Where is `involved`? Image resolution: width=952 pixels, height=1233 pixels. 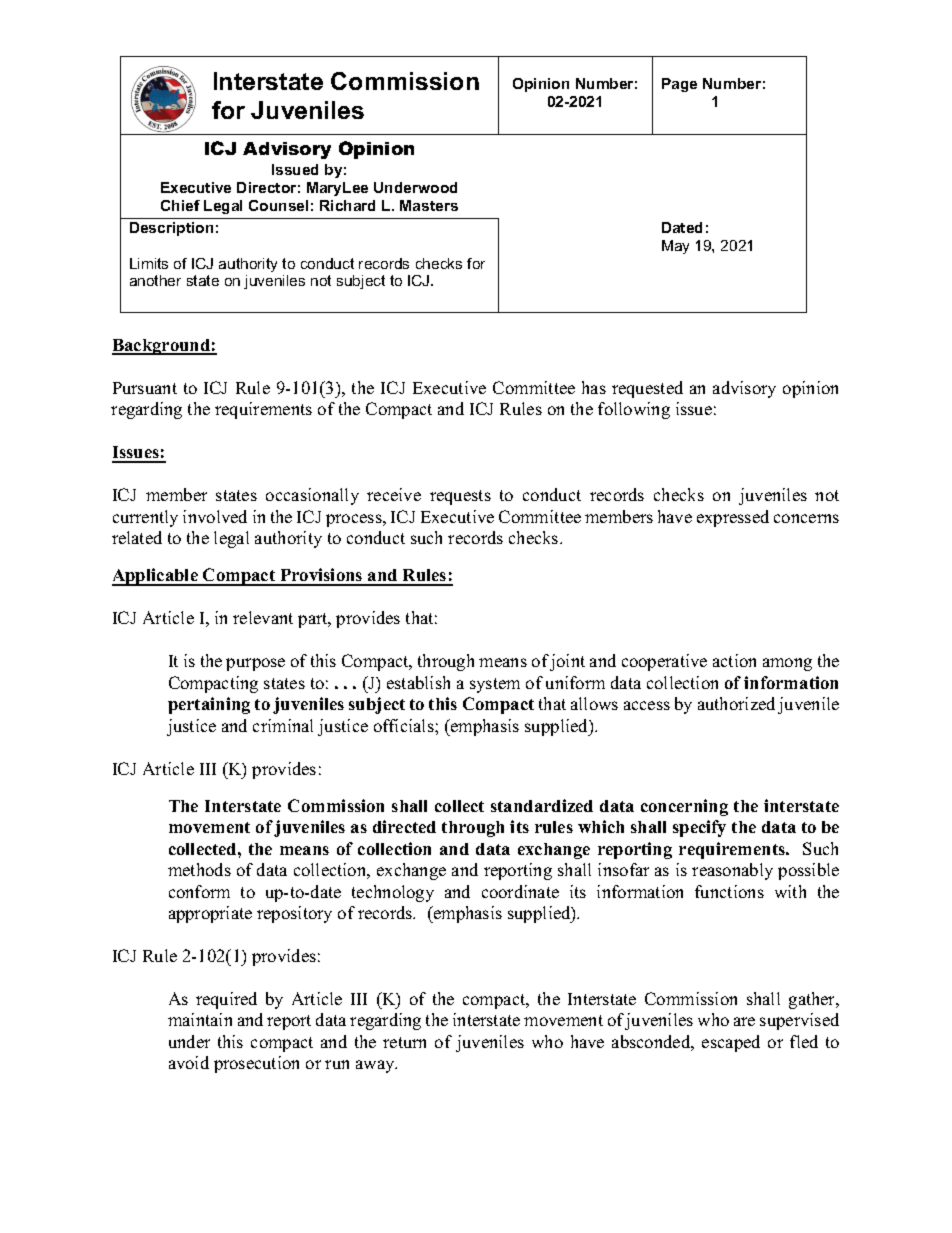
involved is located at coordinates (215, 516).
